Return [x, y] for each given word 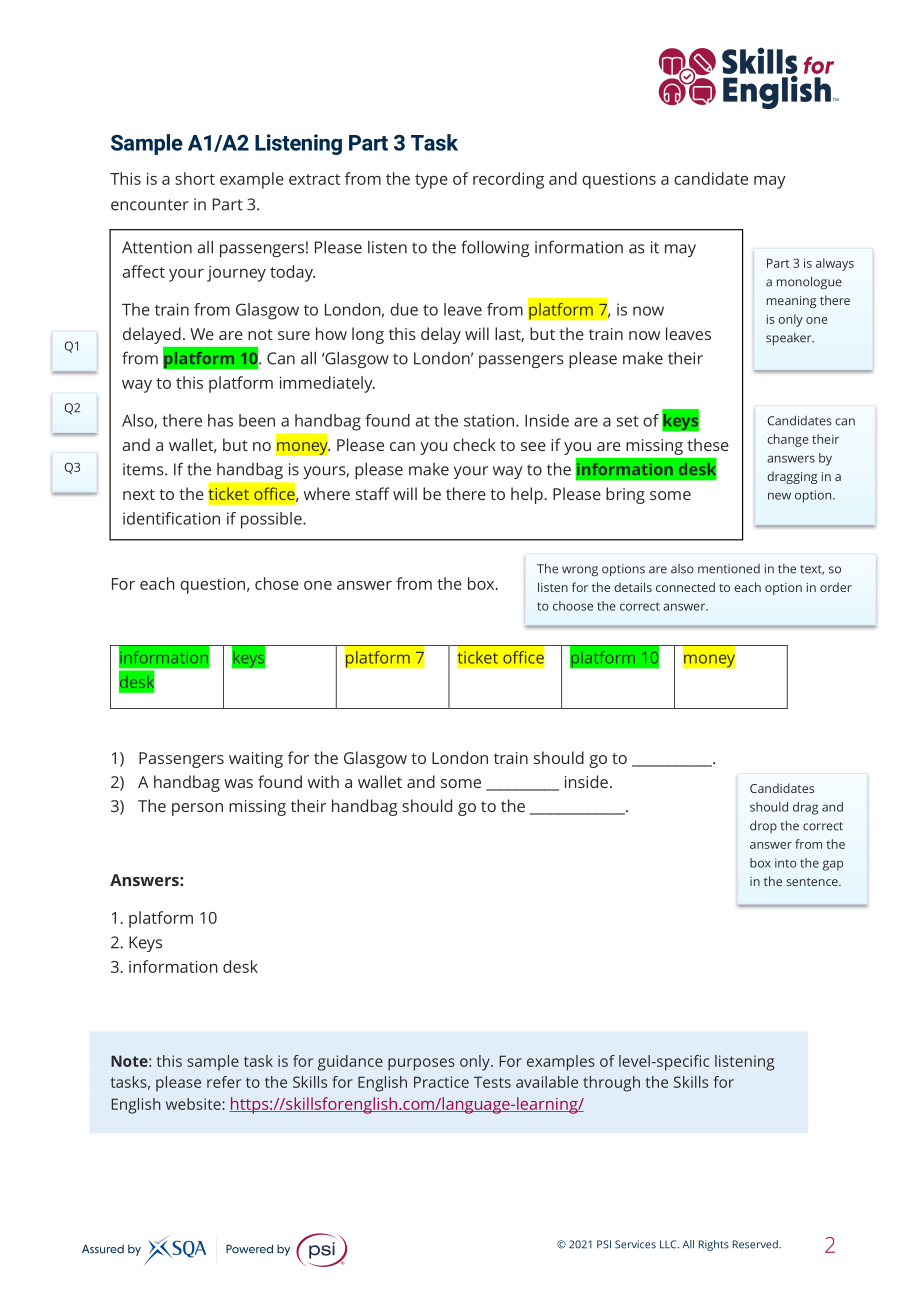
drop [763, 826]
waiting [256, 760]
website [194, 1104]
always [835, 264]
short [195, 178]
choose [573, 606]
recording [508, 180]
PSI [604, 1244]
